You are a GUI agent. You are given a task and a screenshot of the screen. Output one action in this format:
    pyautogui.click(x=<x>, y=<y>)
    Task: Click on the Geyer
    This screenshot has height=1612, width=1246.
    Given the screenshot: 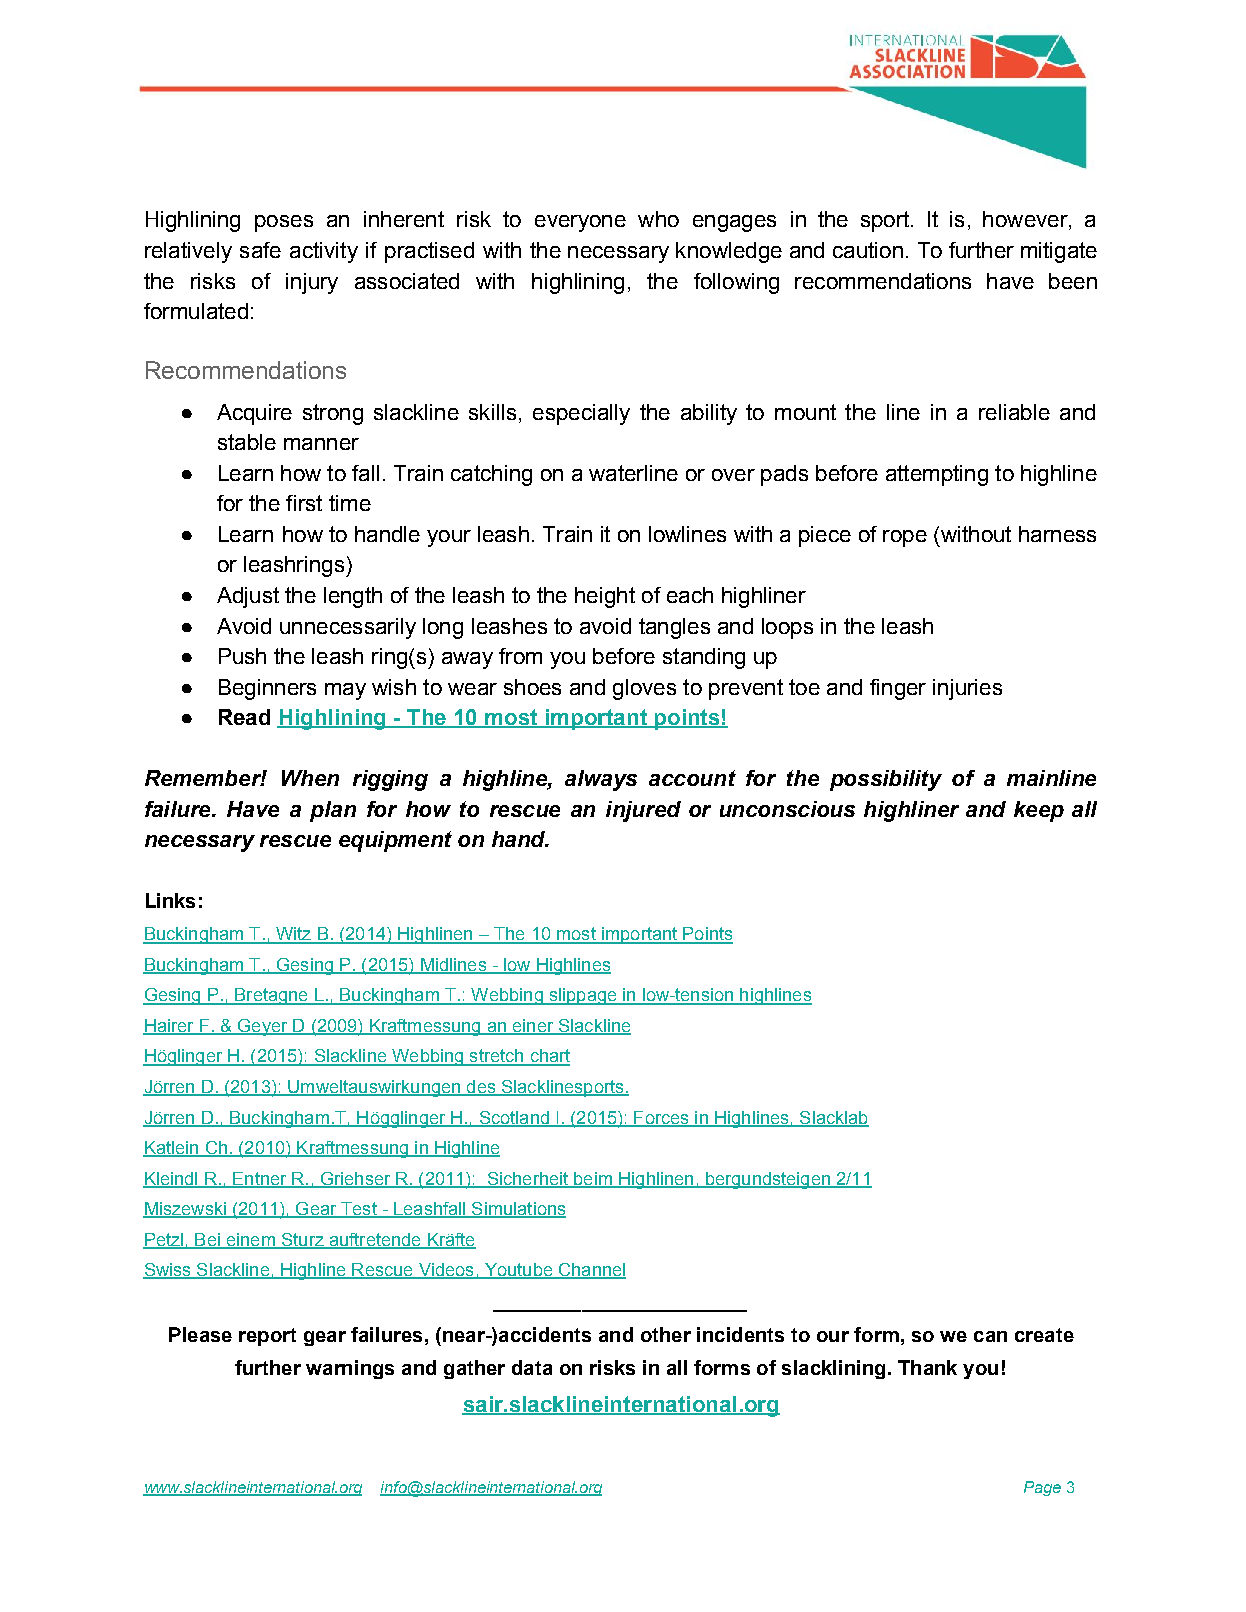 What is the action you would take?
    pyautogui.click(x=263, y=1027)
